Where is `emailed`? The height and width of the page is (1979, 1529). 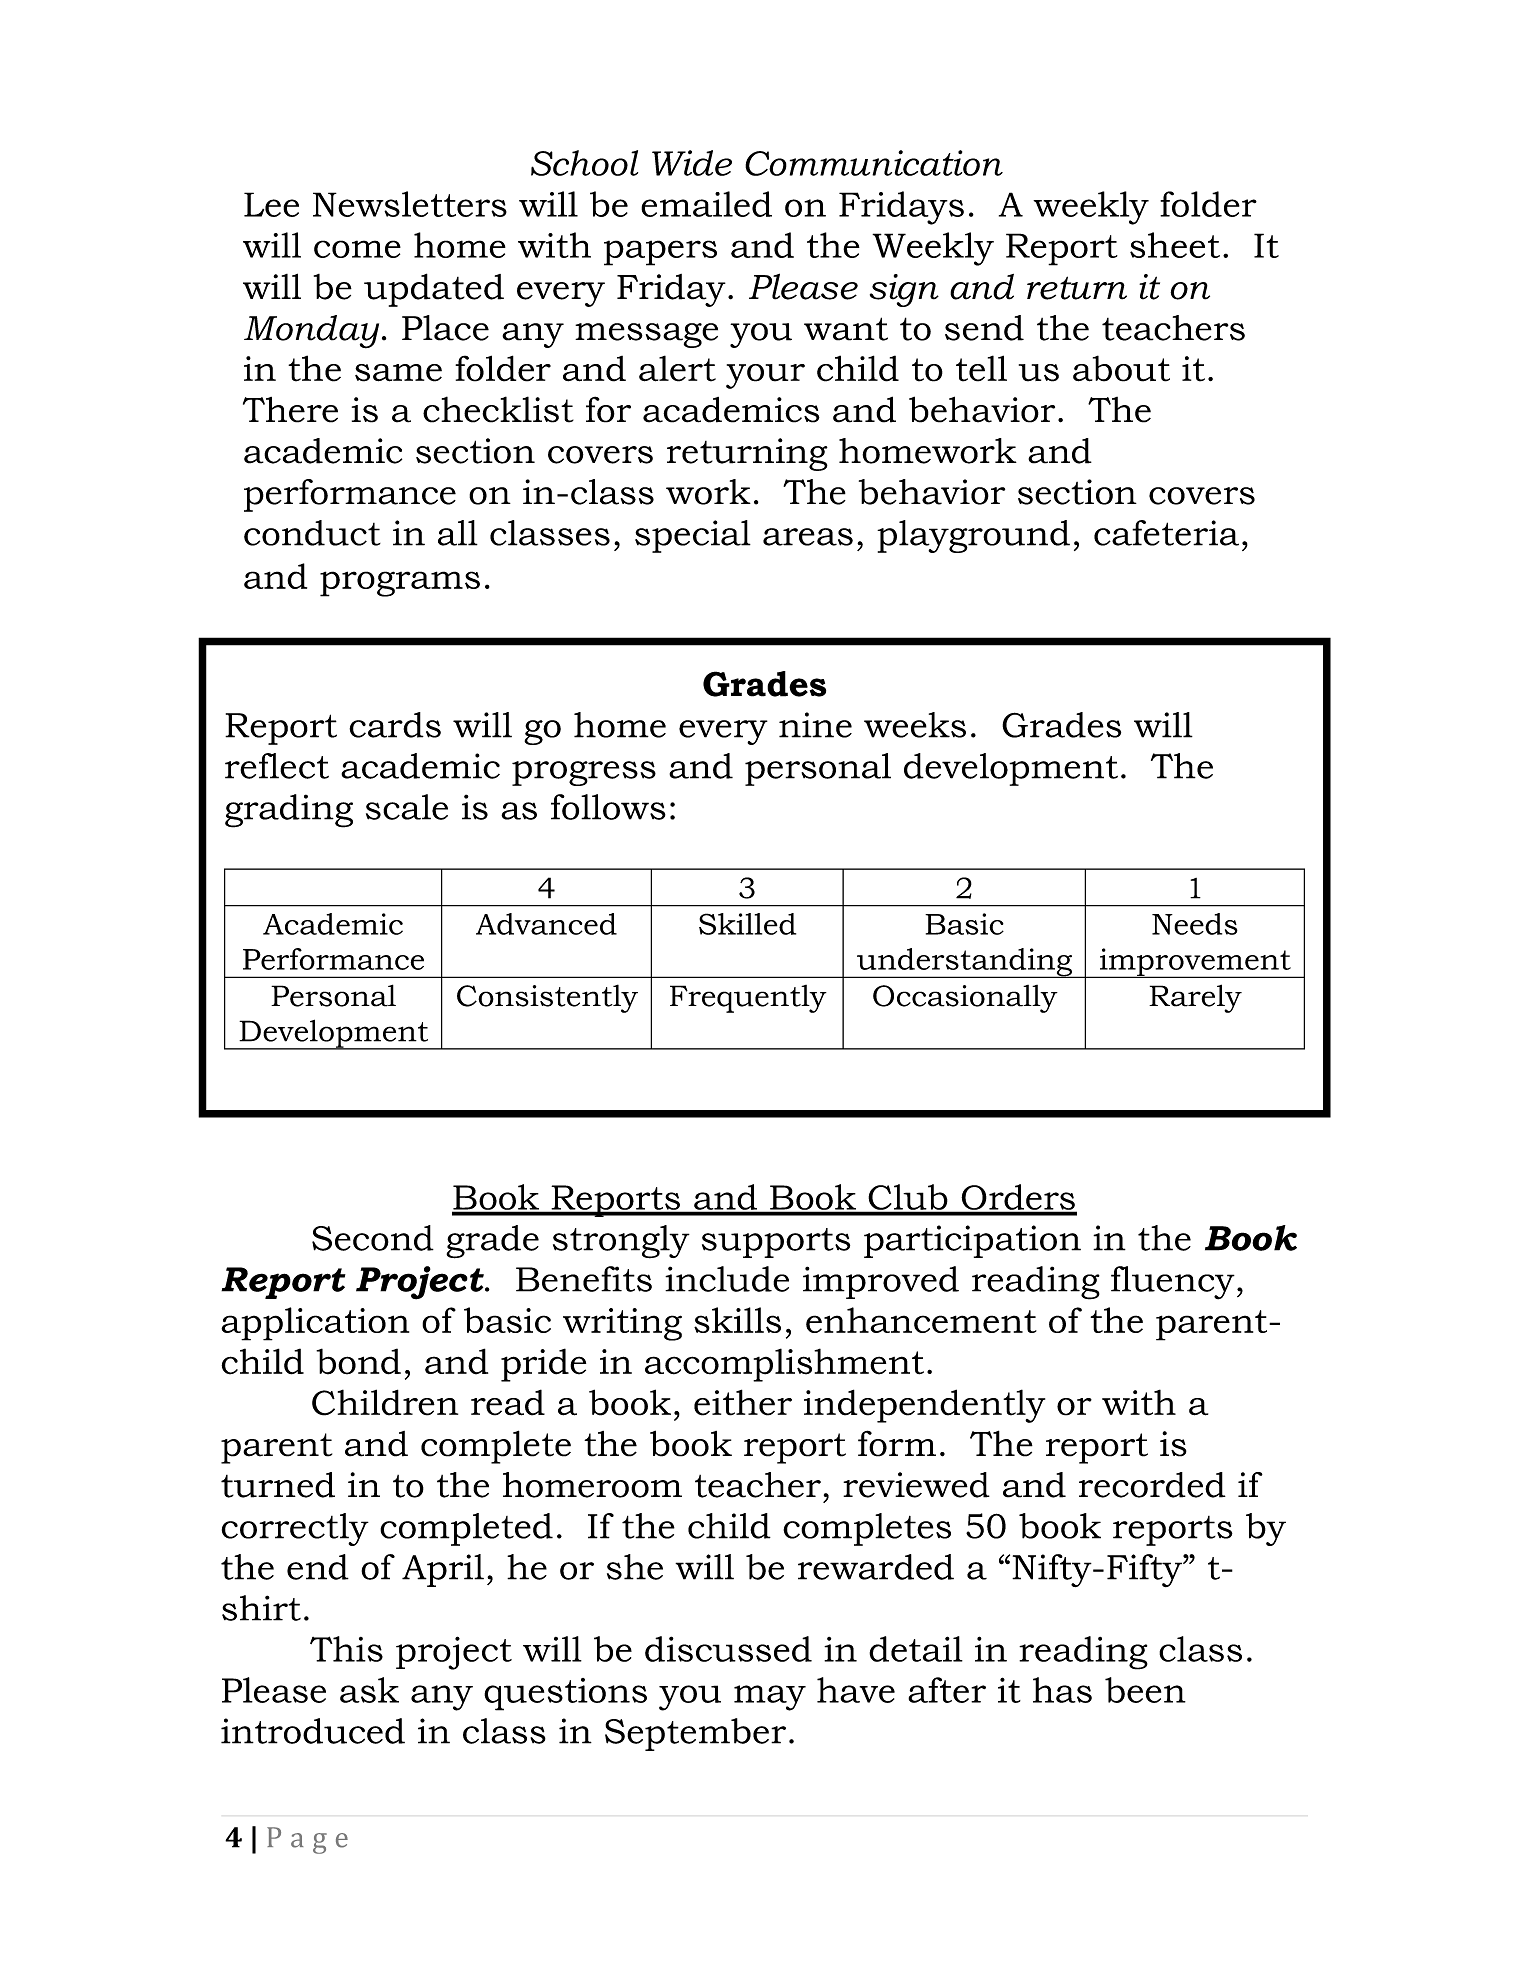
emailed is located at coordinates (706, 204).
